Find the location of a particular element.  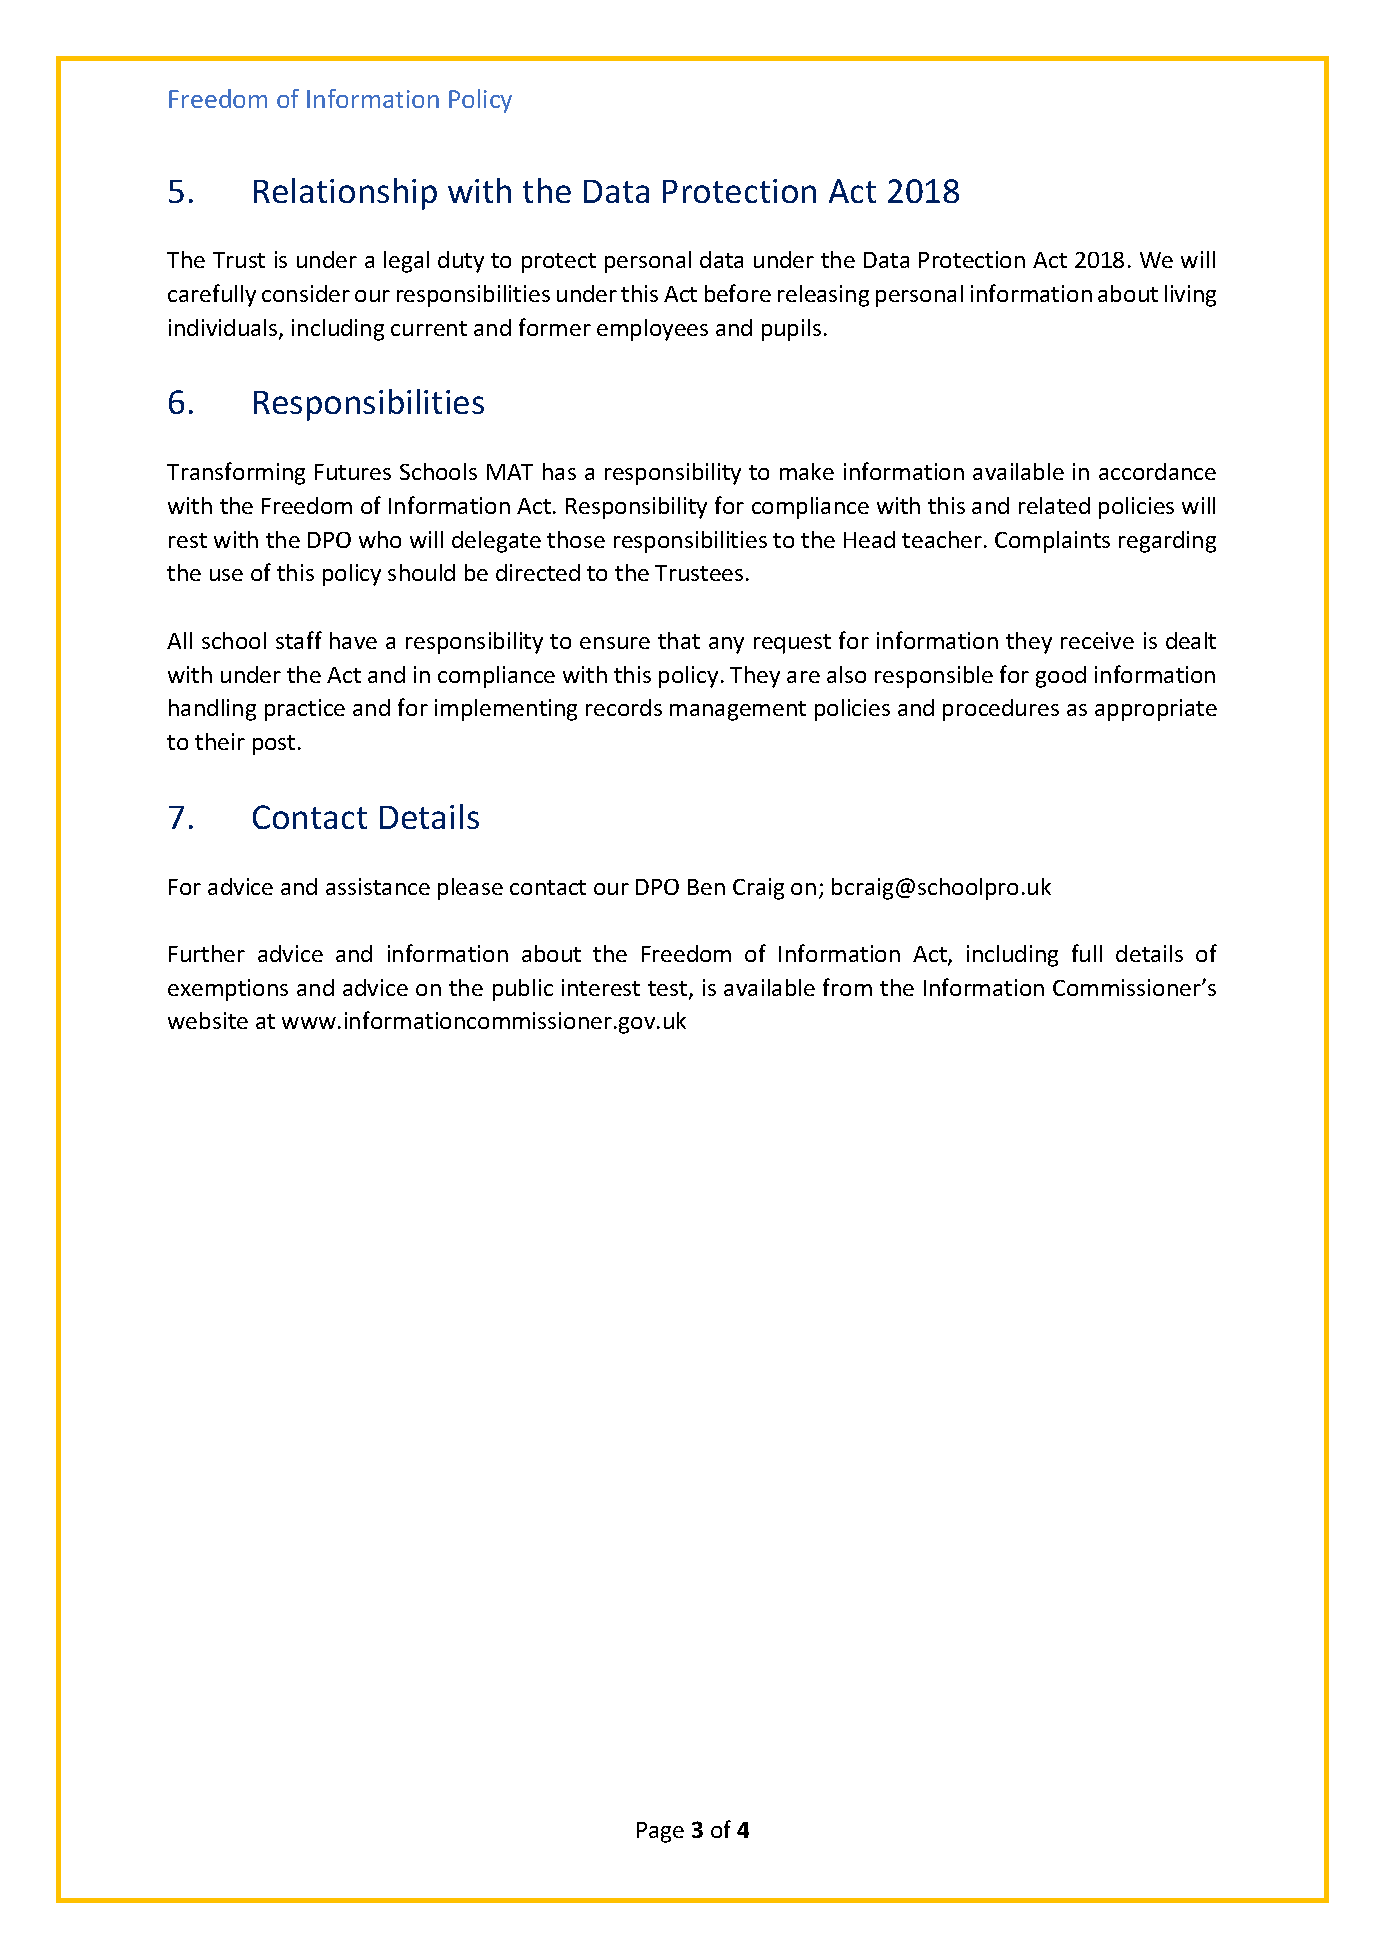

public is located at coordinates (523, 990).
